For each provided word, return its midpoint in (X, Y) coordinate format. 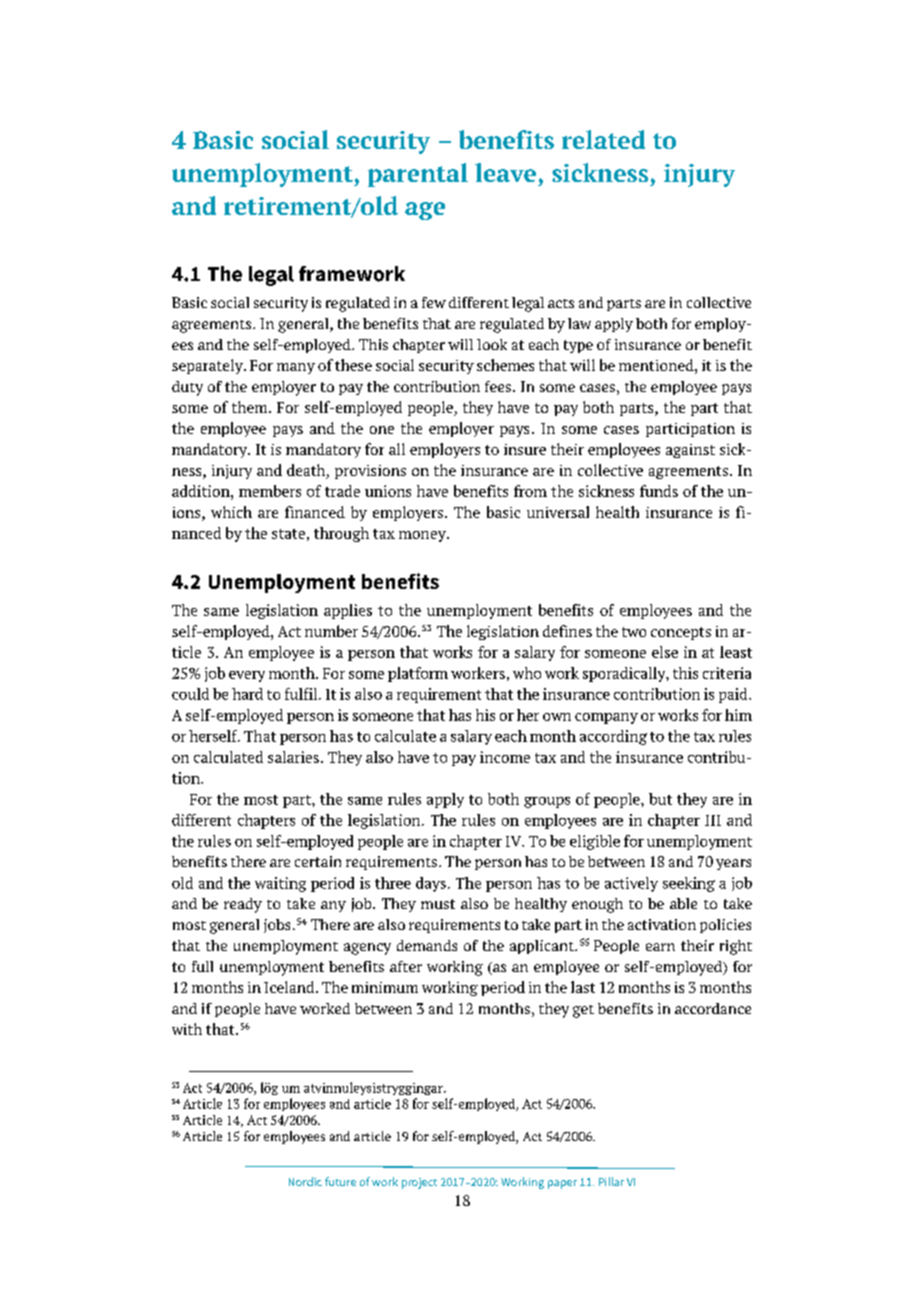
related (603, 139)
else (665, 652)
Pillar (611, 1181)
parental (418, 175)
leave (505, 172)
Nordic (305, 1181)
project (419, 1183)
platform (418, 674)
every (247, 676)
